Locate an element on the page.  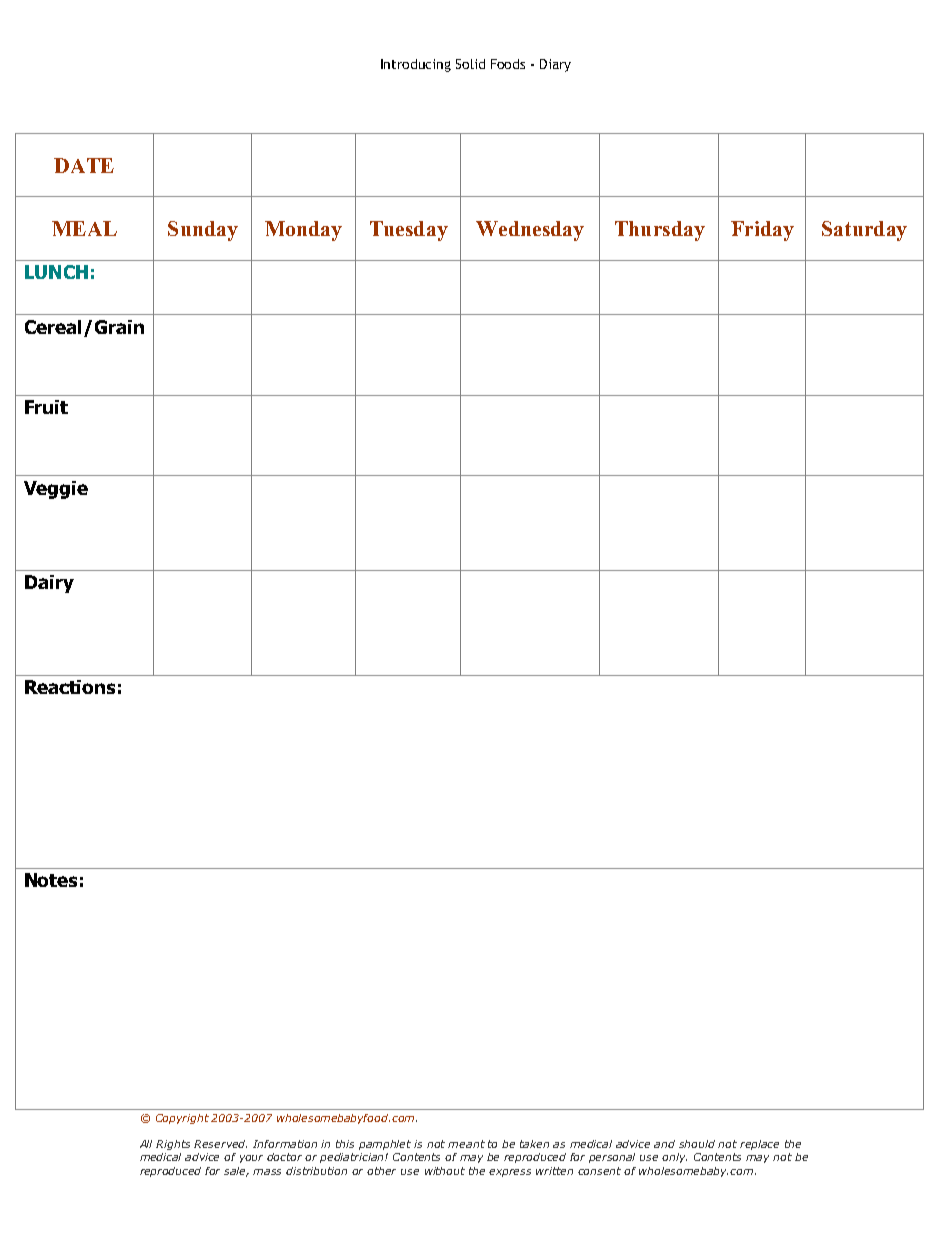
replace is located at coordinates (759, 1145).
